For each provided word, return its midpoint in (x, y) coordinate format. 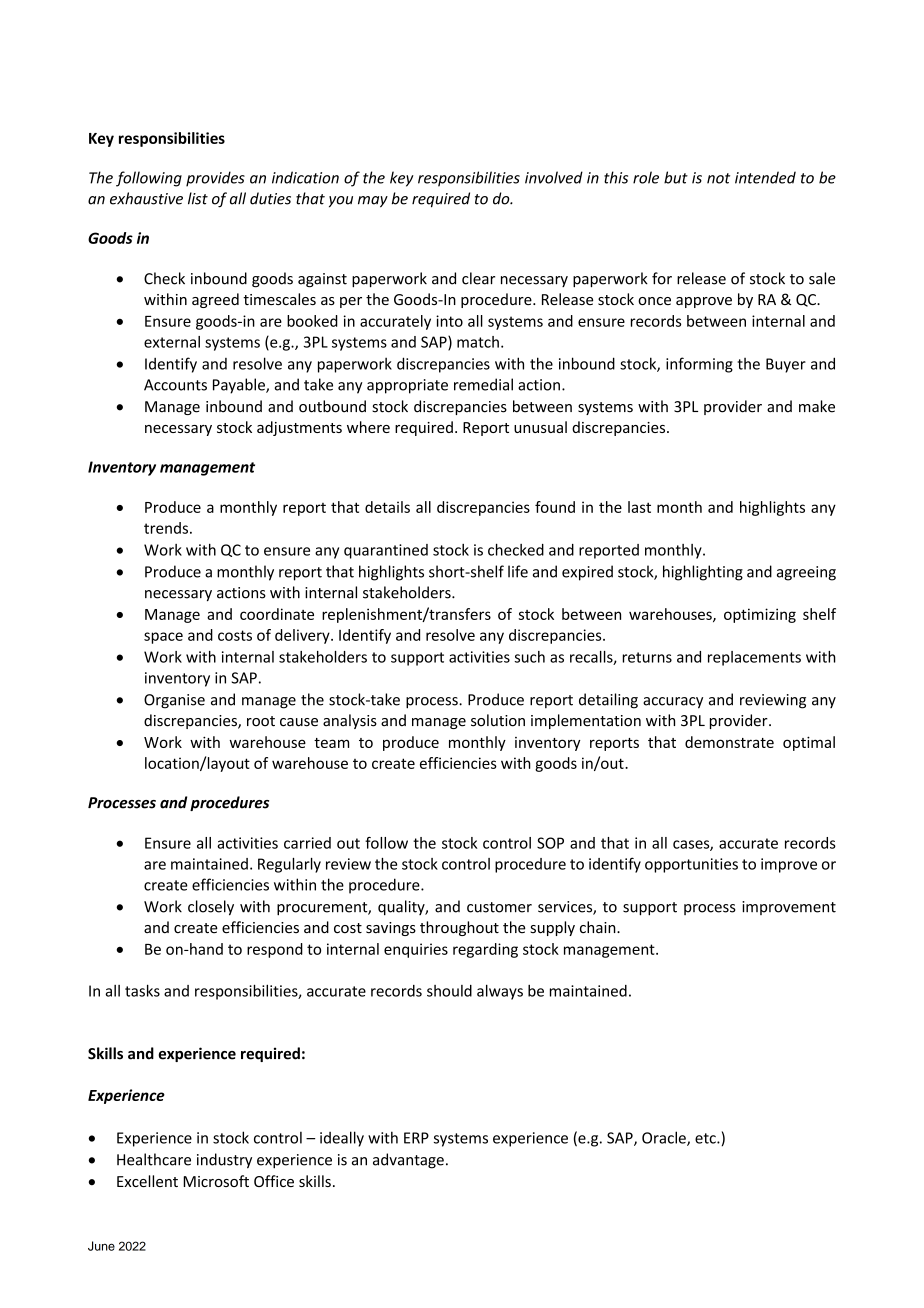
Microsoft (216, 1181)
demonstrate (729, 742)
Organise (174, 701)
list (198, 198)
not (718, 178)
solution (498, 720)
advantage (408, 1161)
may (373, 202)
